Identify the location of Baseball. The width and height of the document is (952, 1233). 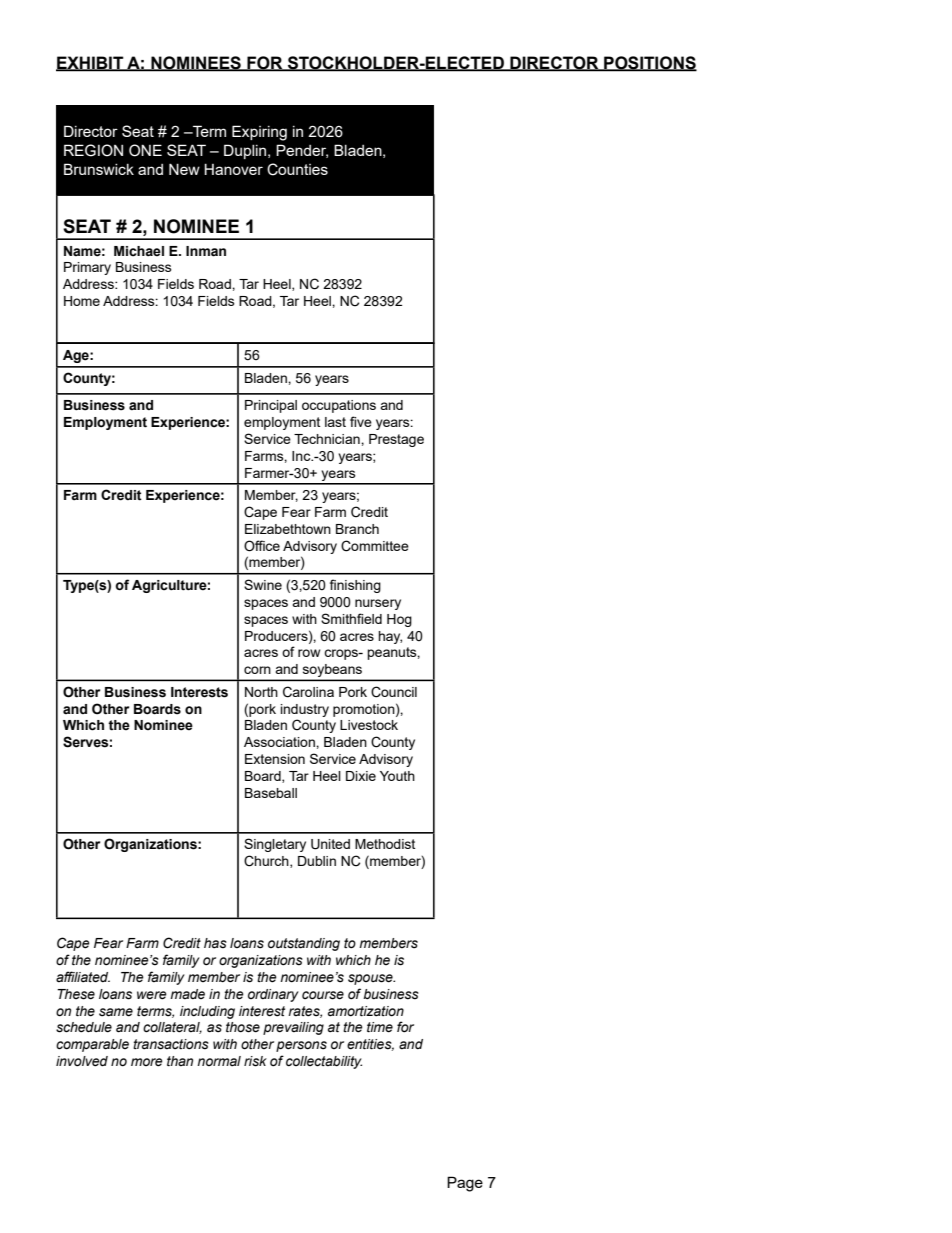
(271, 793).
